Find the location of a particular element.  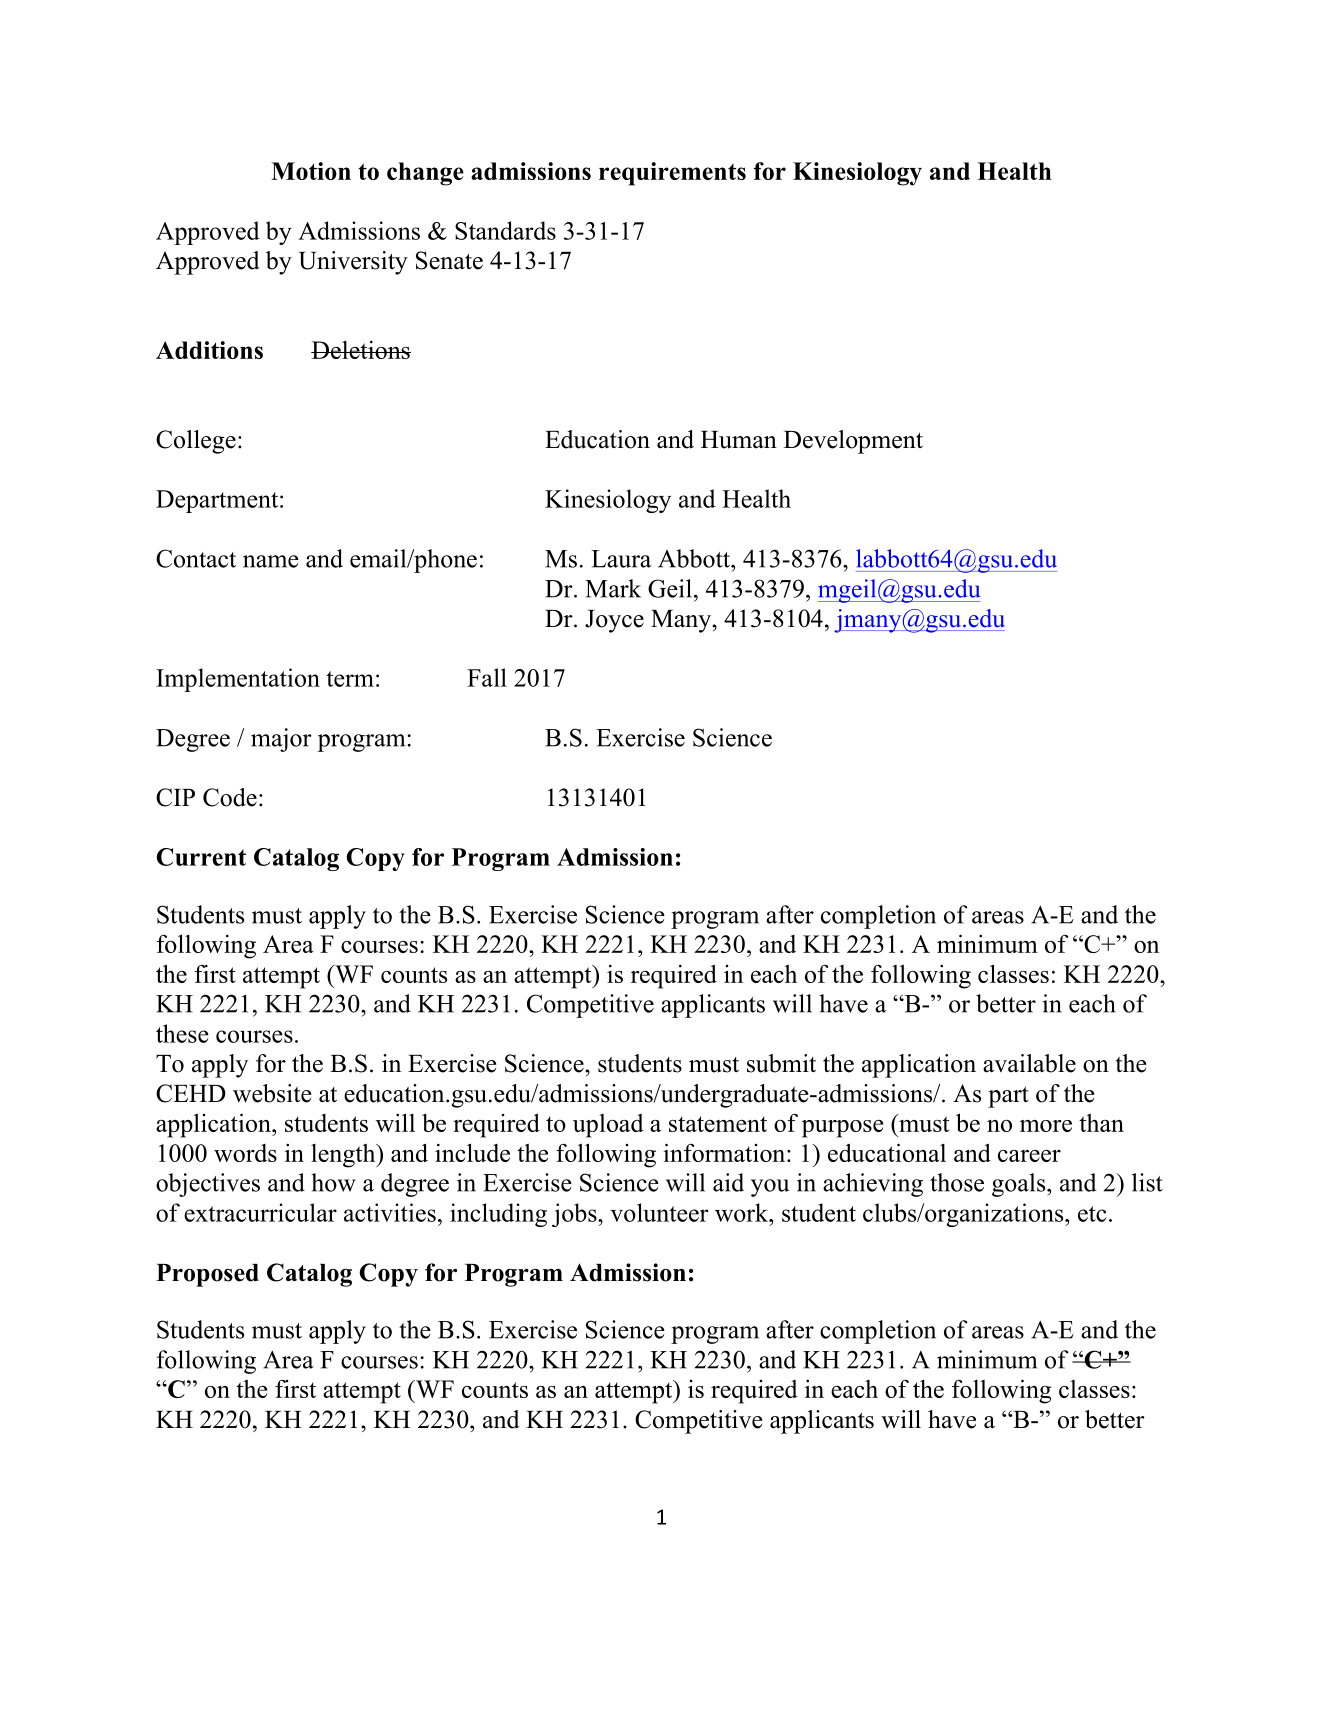

Joyce is located at coordinates (614, 621).
